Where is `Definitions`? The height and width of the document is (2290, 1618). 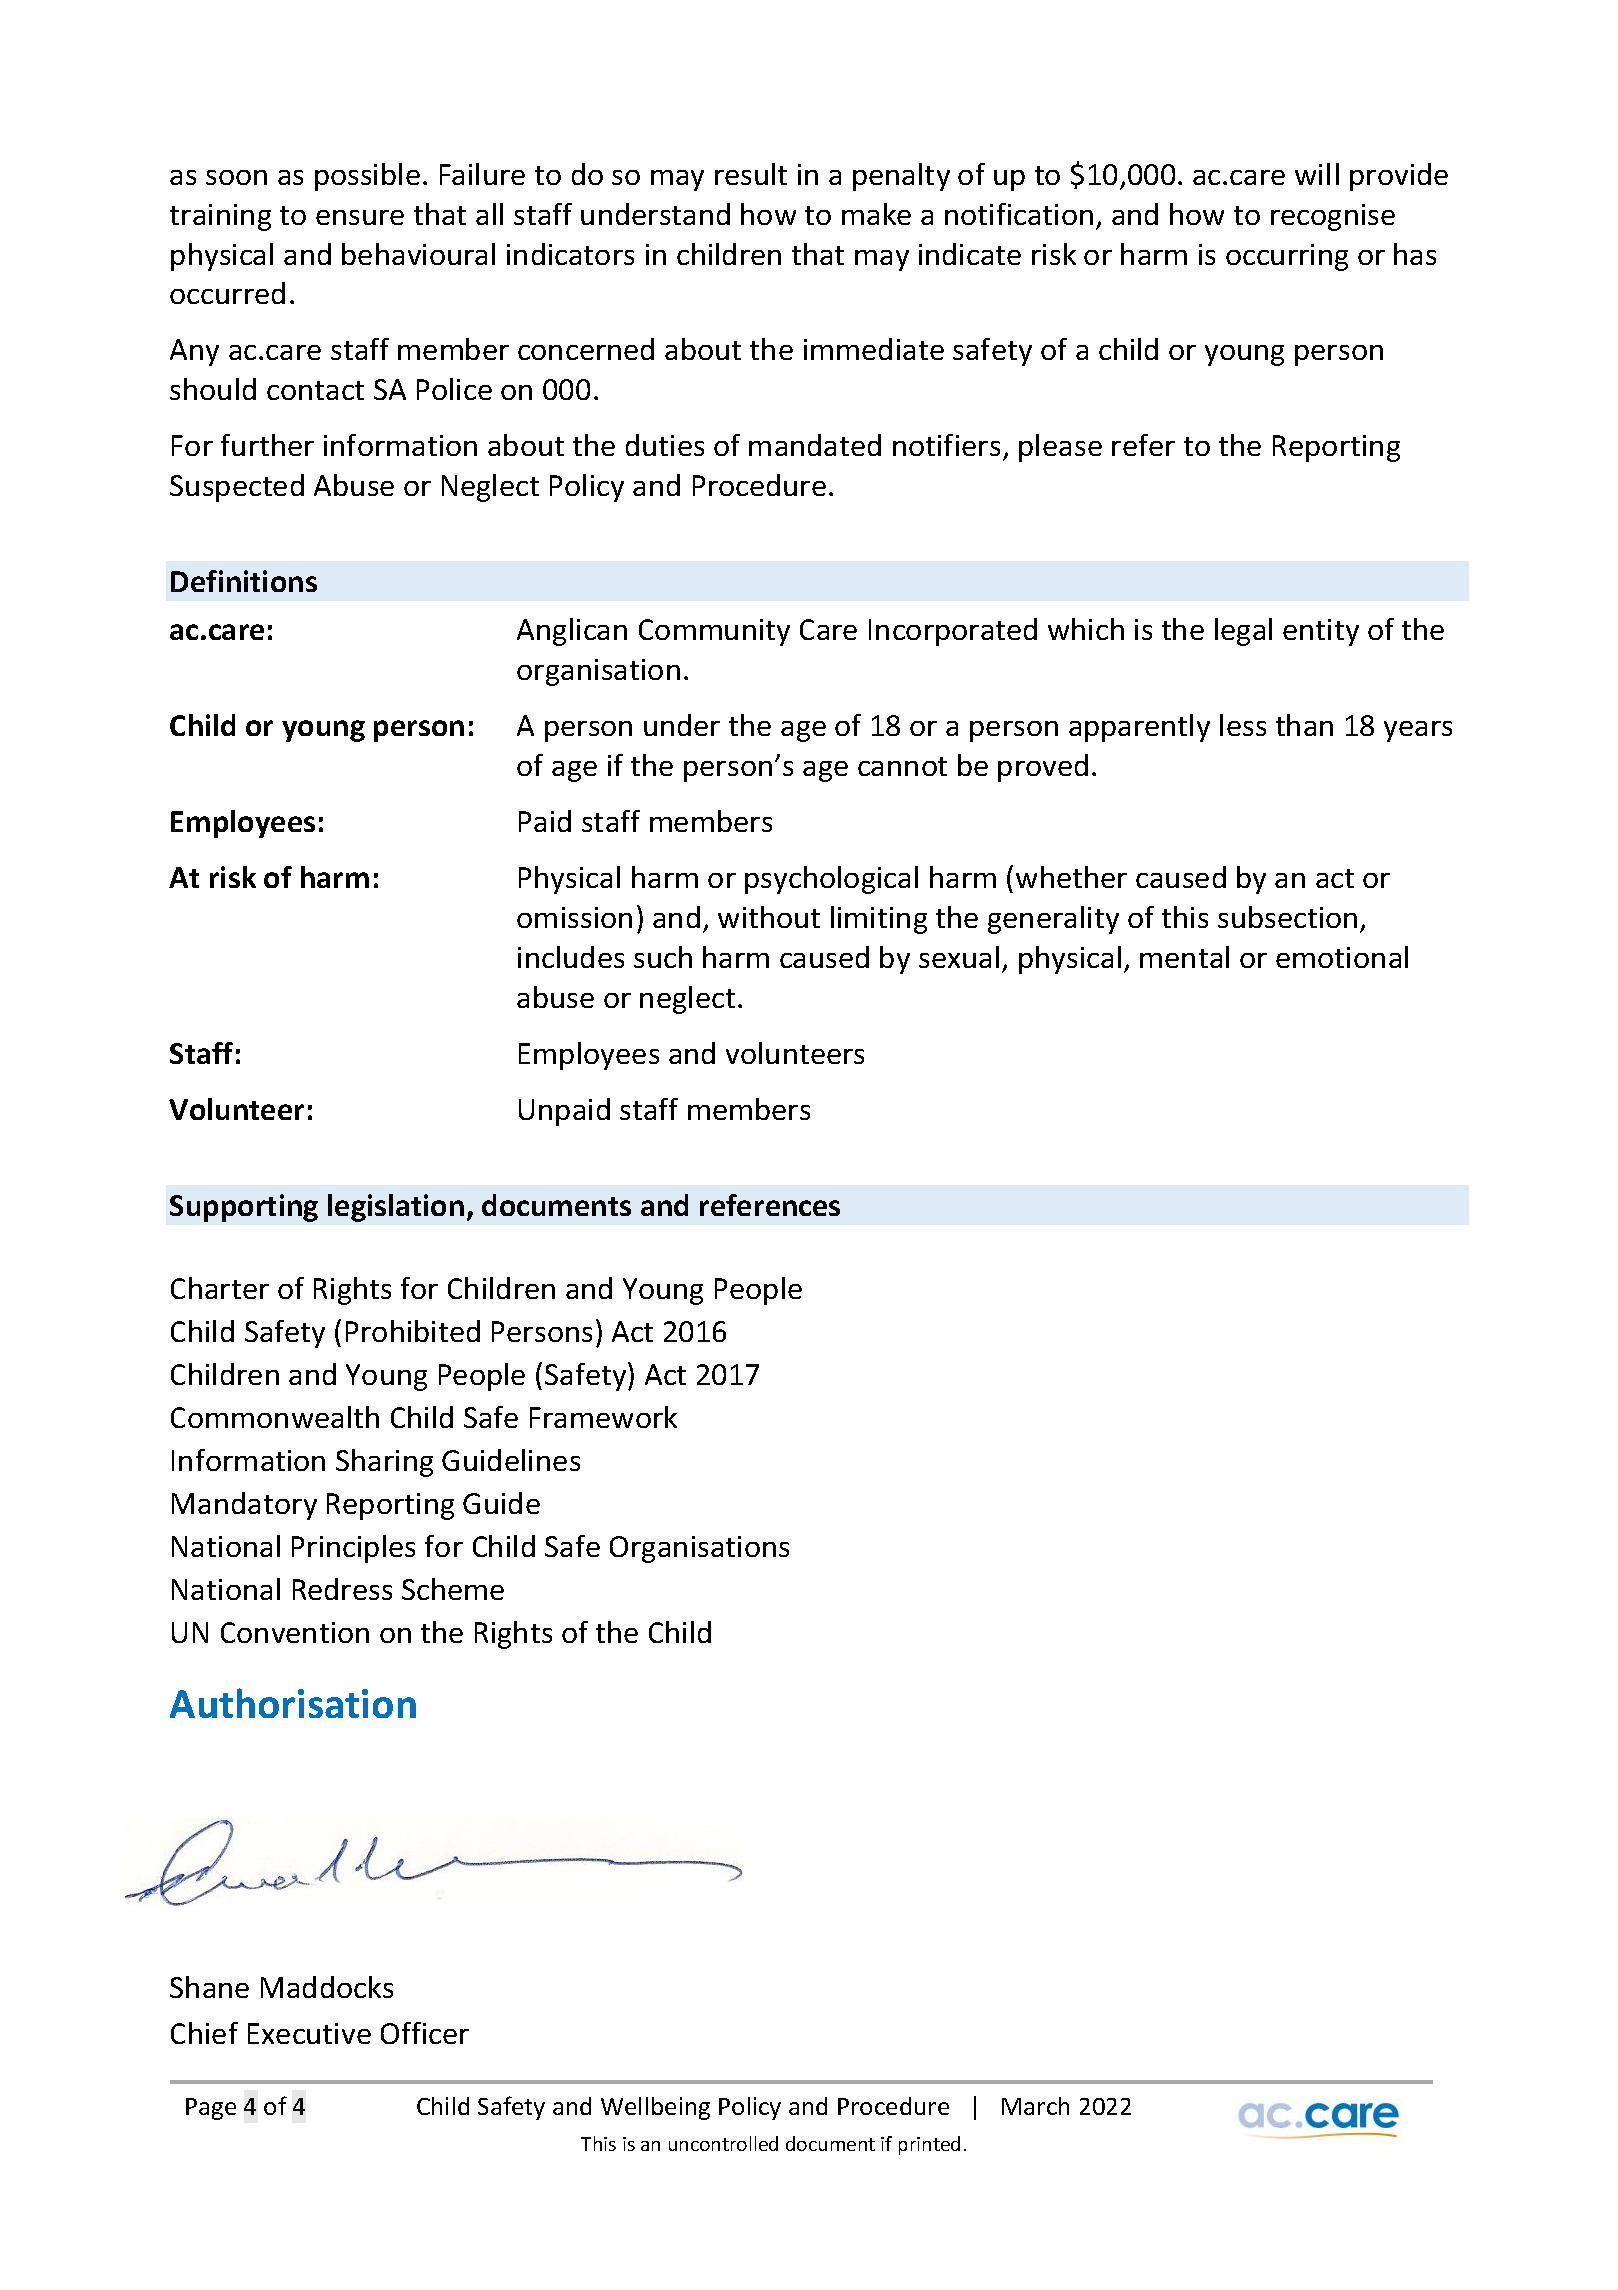
Definitions is located at coordinates (244, 581).
